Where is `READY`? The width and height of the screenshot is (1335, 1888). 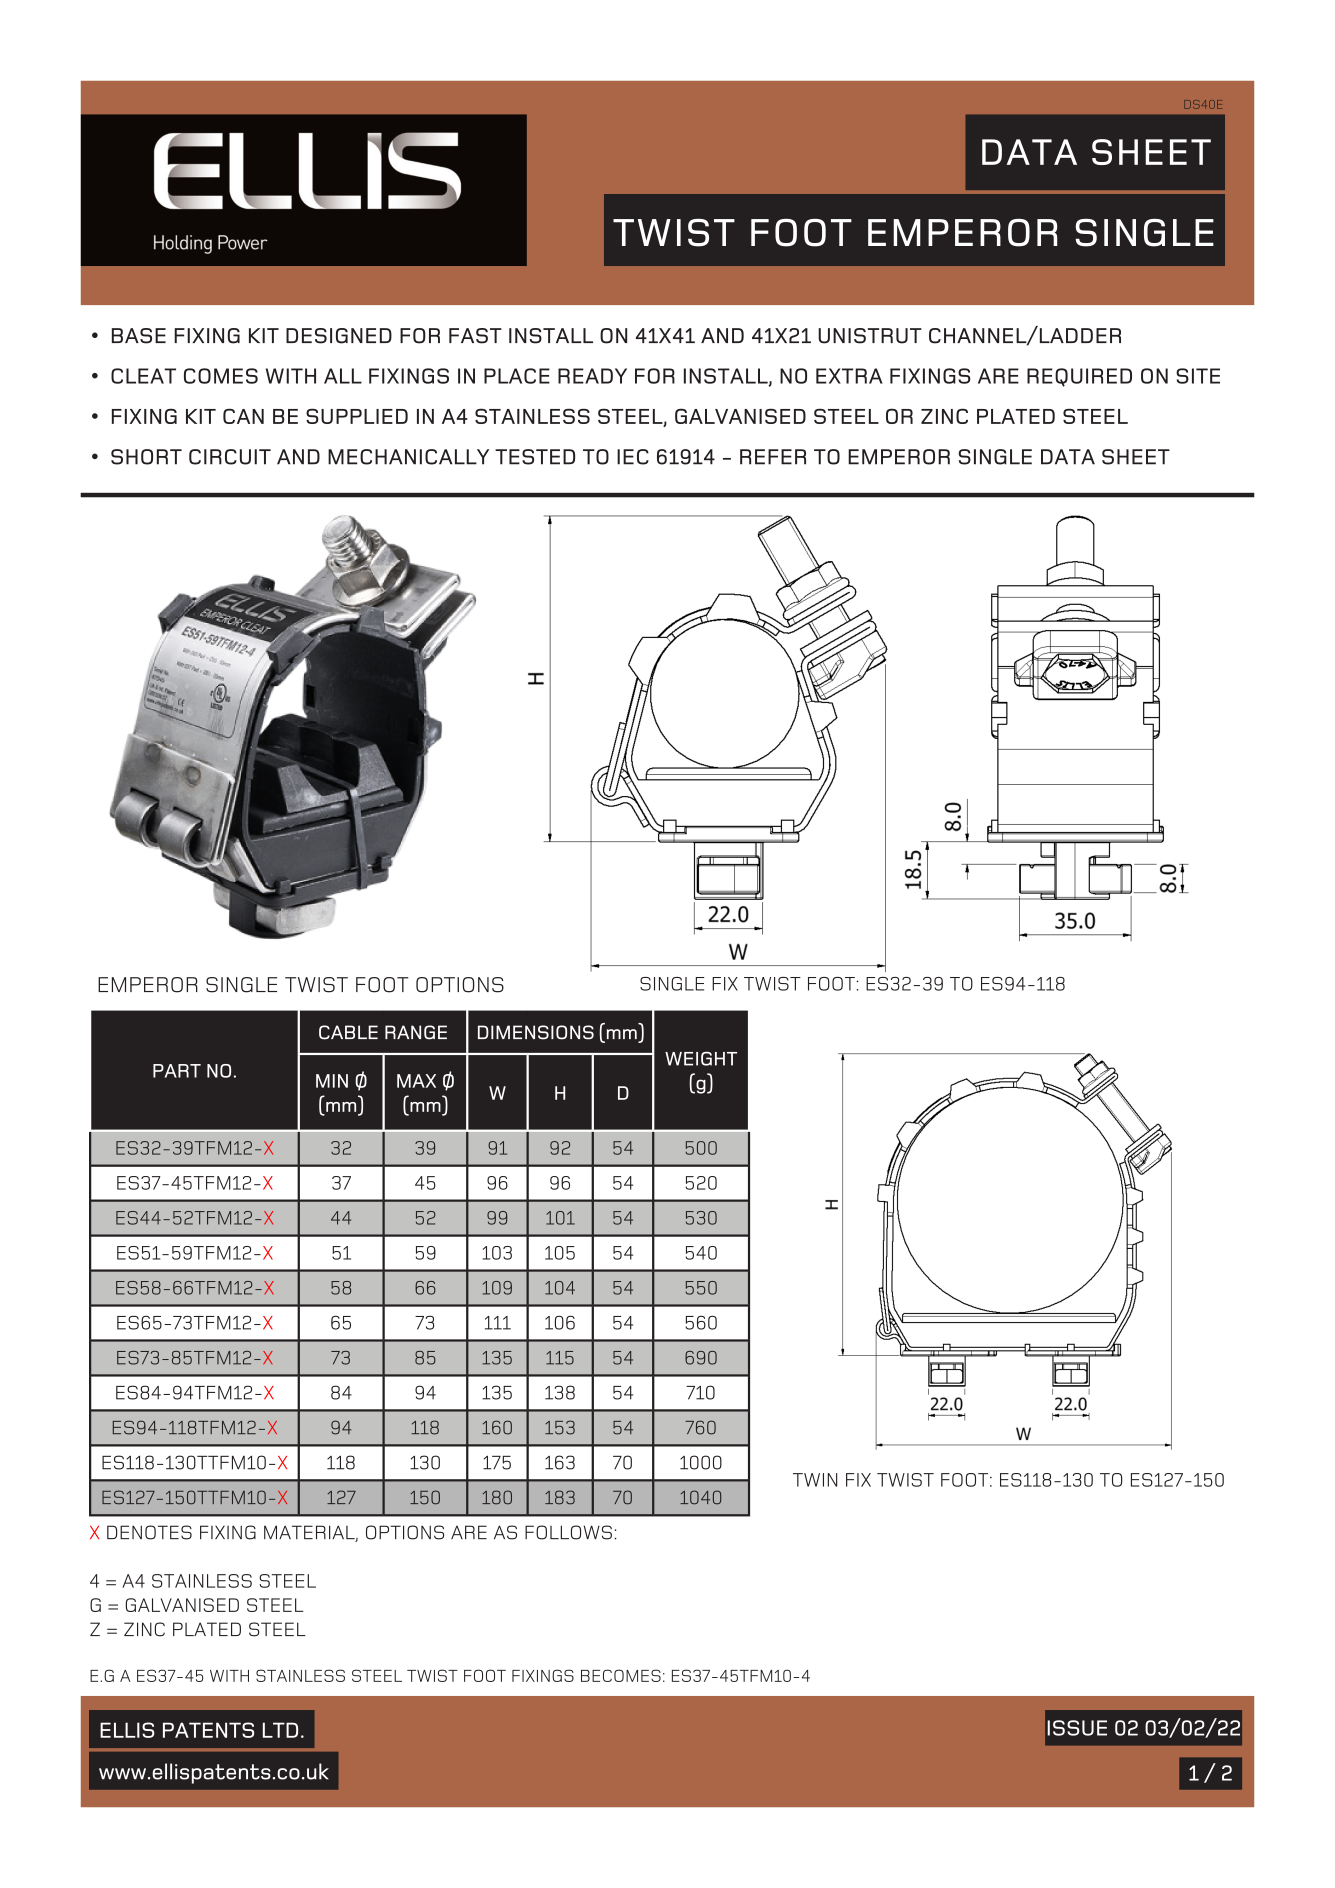 READY is located at coordinates (592, 376).
